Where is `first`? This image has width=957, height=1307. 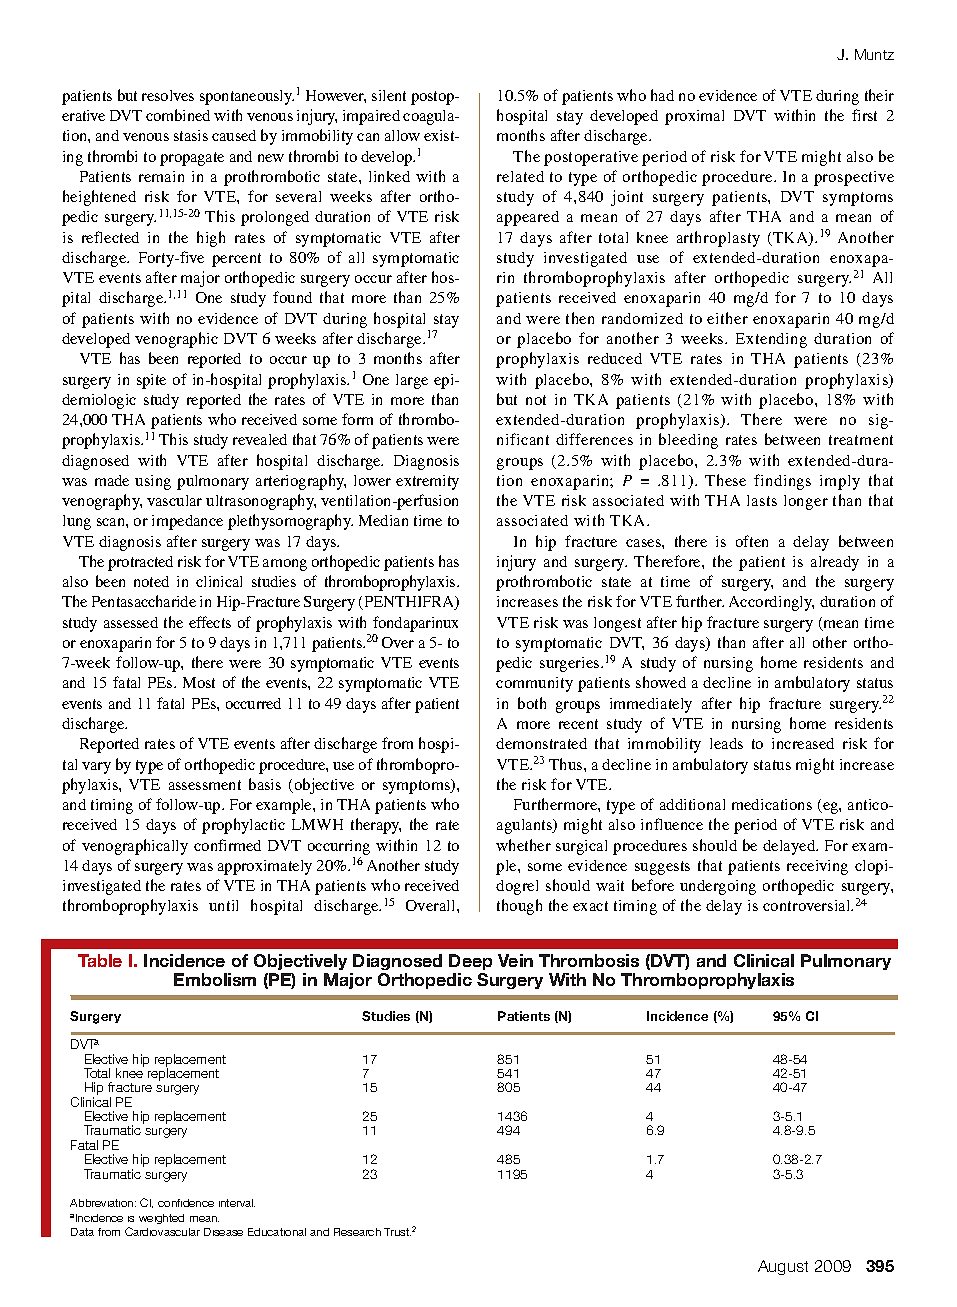
first is located at coordinates (864, 115).
